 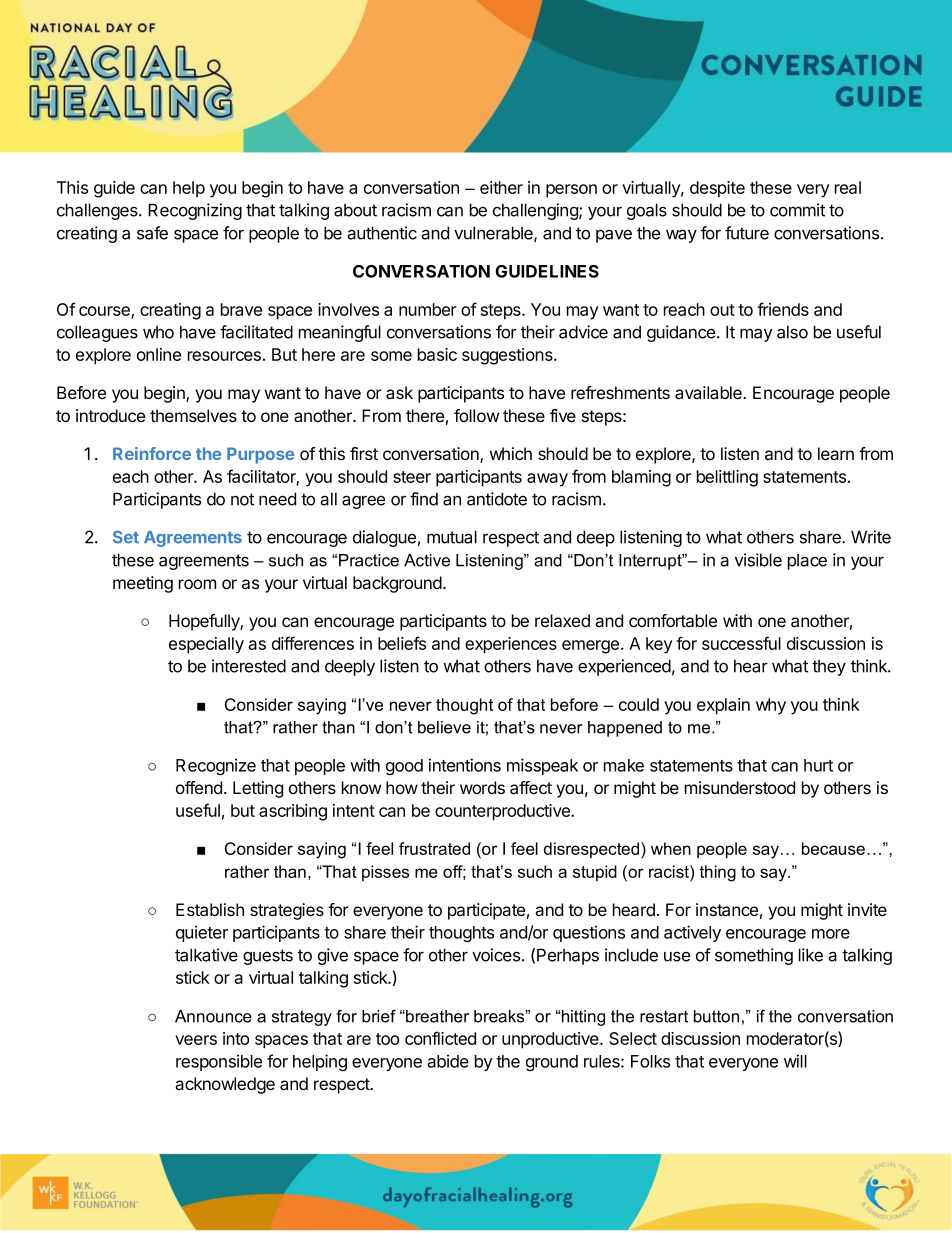 I want to click on successful, so click(x=741, y=643).
